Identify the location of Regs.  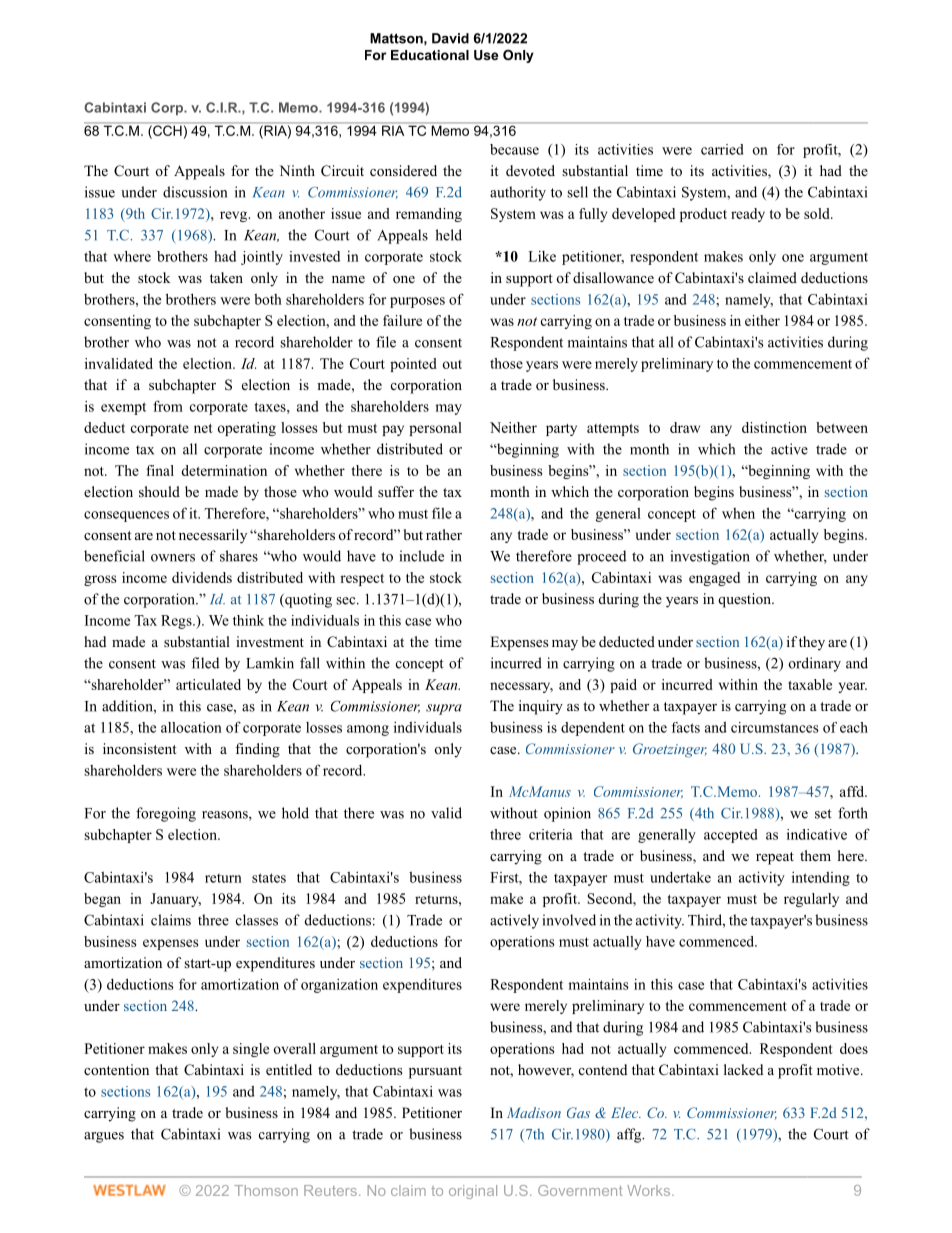
(177, 622).
